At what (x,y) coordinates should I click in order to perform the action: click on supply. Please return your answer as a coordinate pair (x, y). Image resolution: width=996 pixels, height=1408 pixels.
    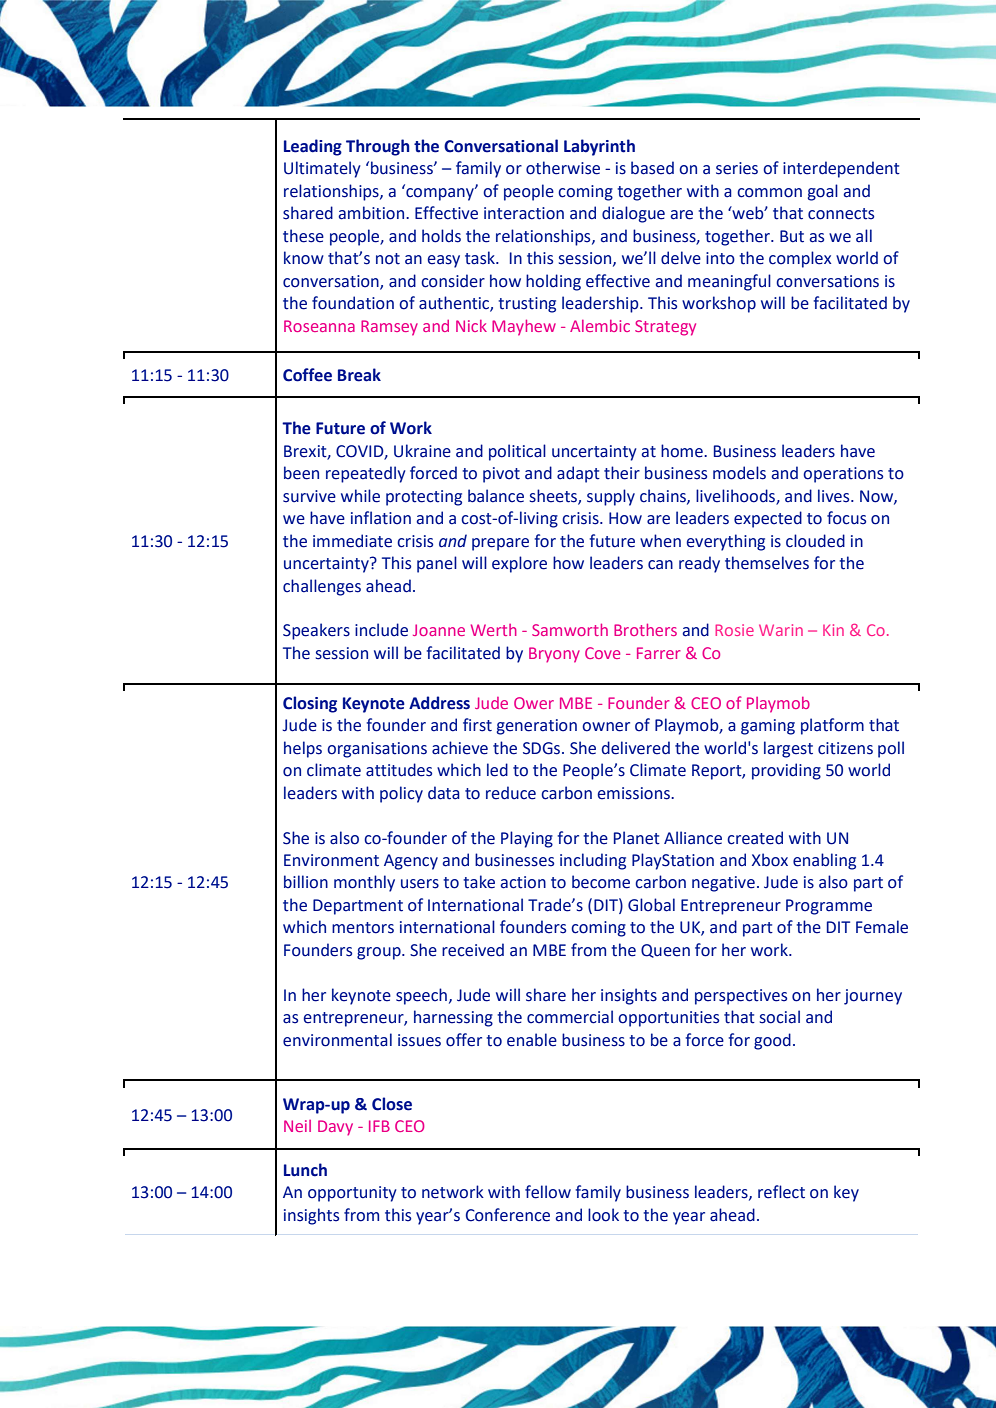
    Looking at the image, I should click on (611, 497).
